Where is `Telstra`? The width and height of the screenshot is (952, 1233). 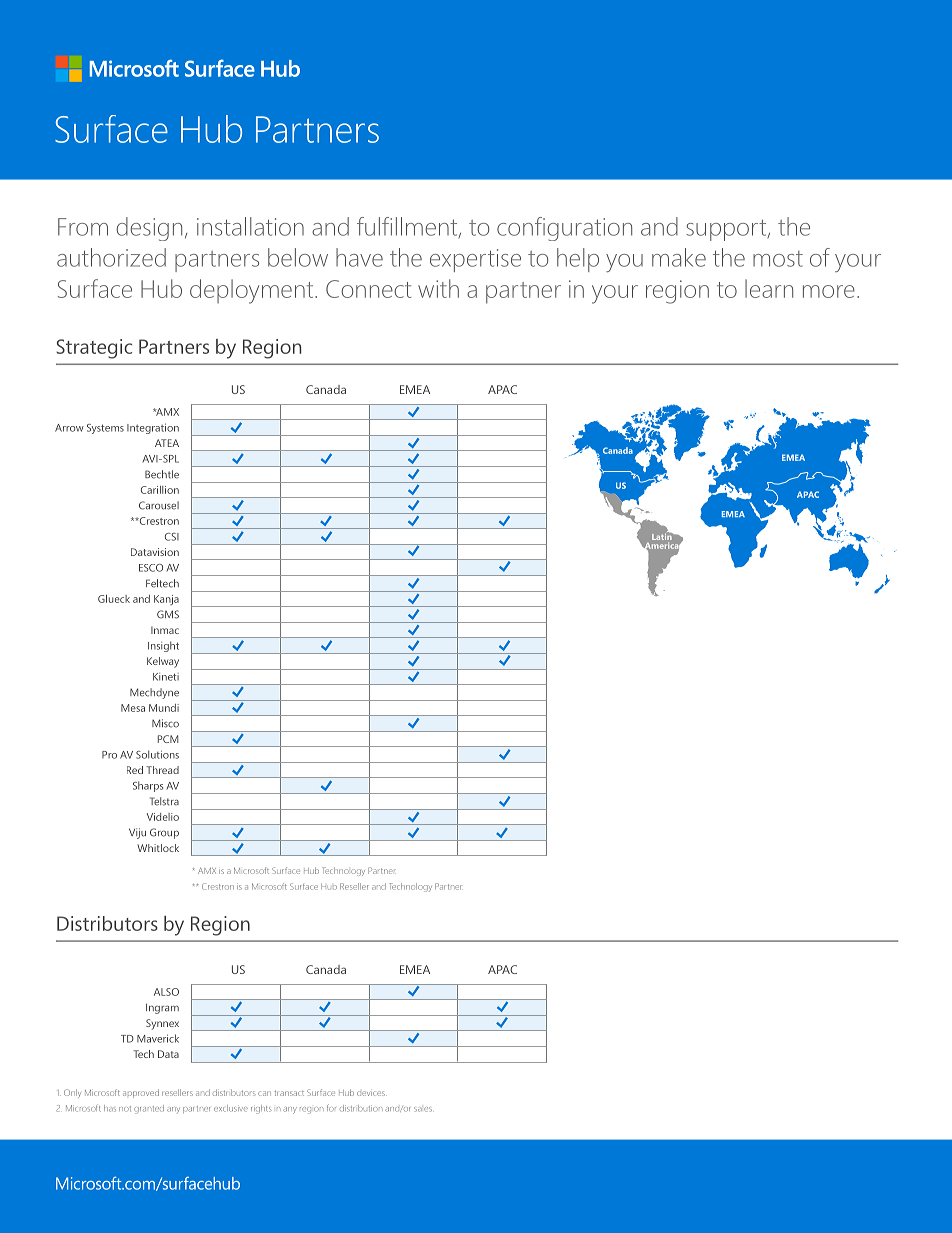
Telstra is located at coordinates (164, 801).
